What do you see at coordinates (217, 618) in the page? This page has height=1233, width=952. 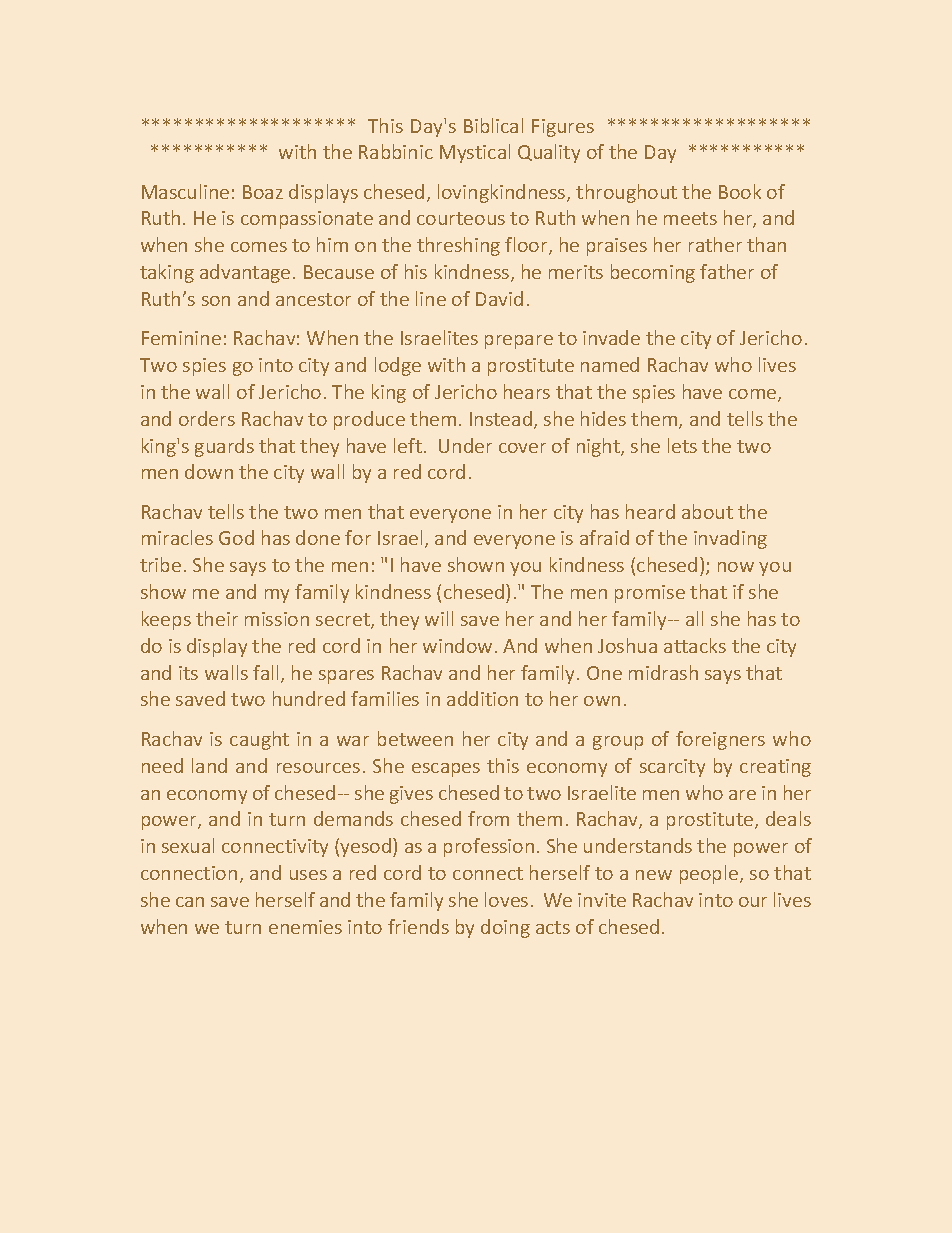 I see `their` at bounding box center [217, 618].
